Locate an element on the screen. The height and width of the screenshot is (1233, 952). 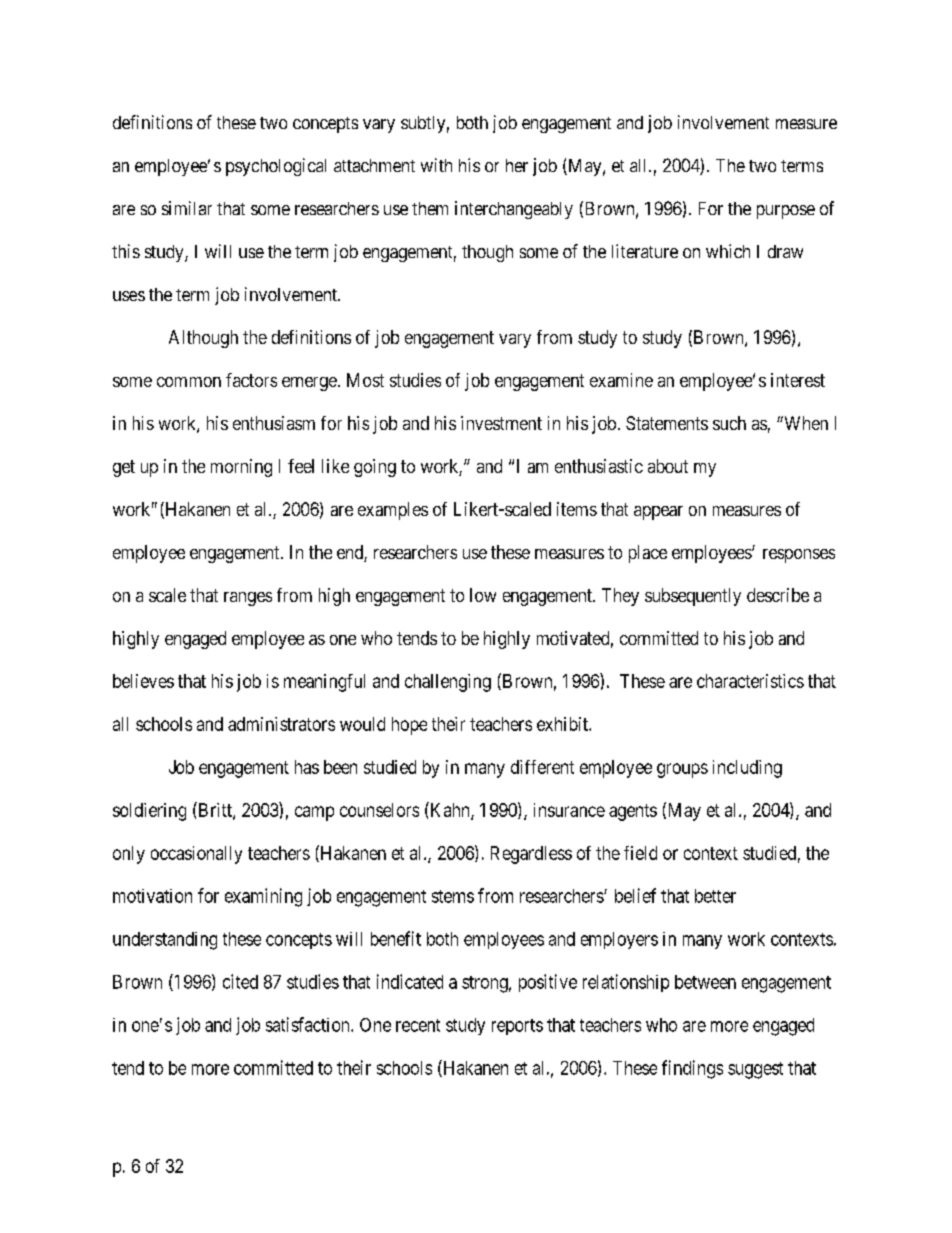
them is located at coordinates (430, 208).
